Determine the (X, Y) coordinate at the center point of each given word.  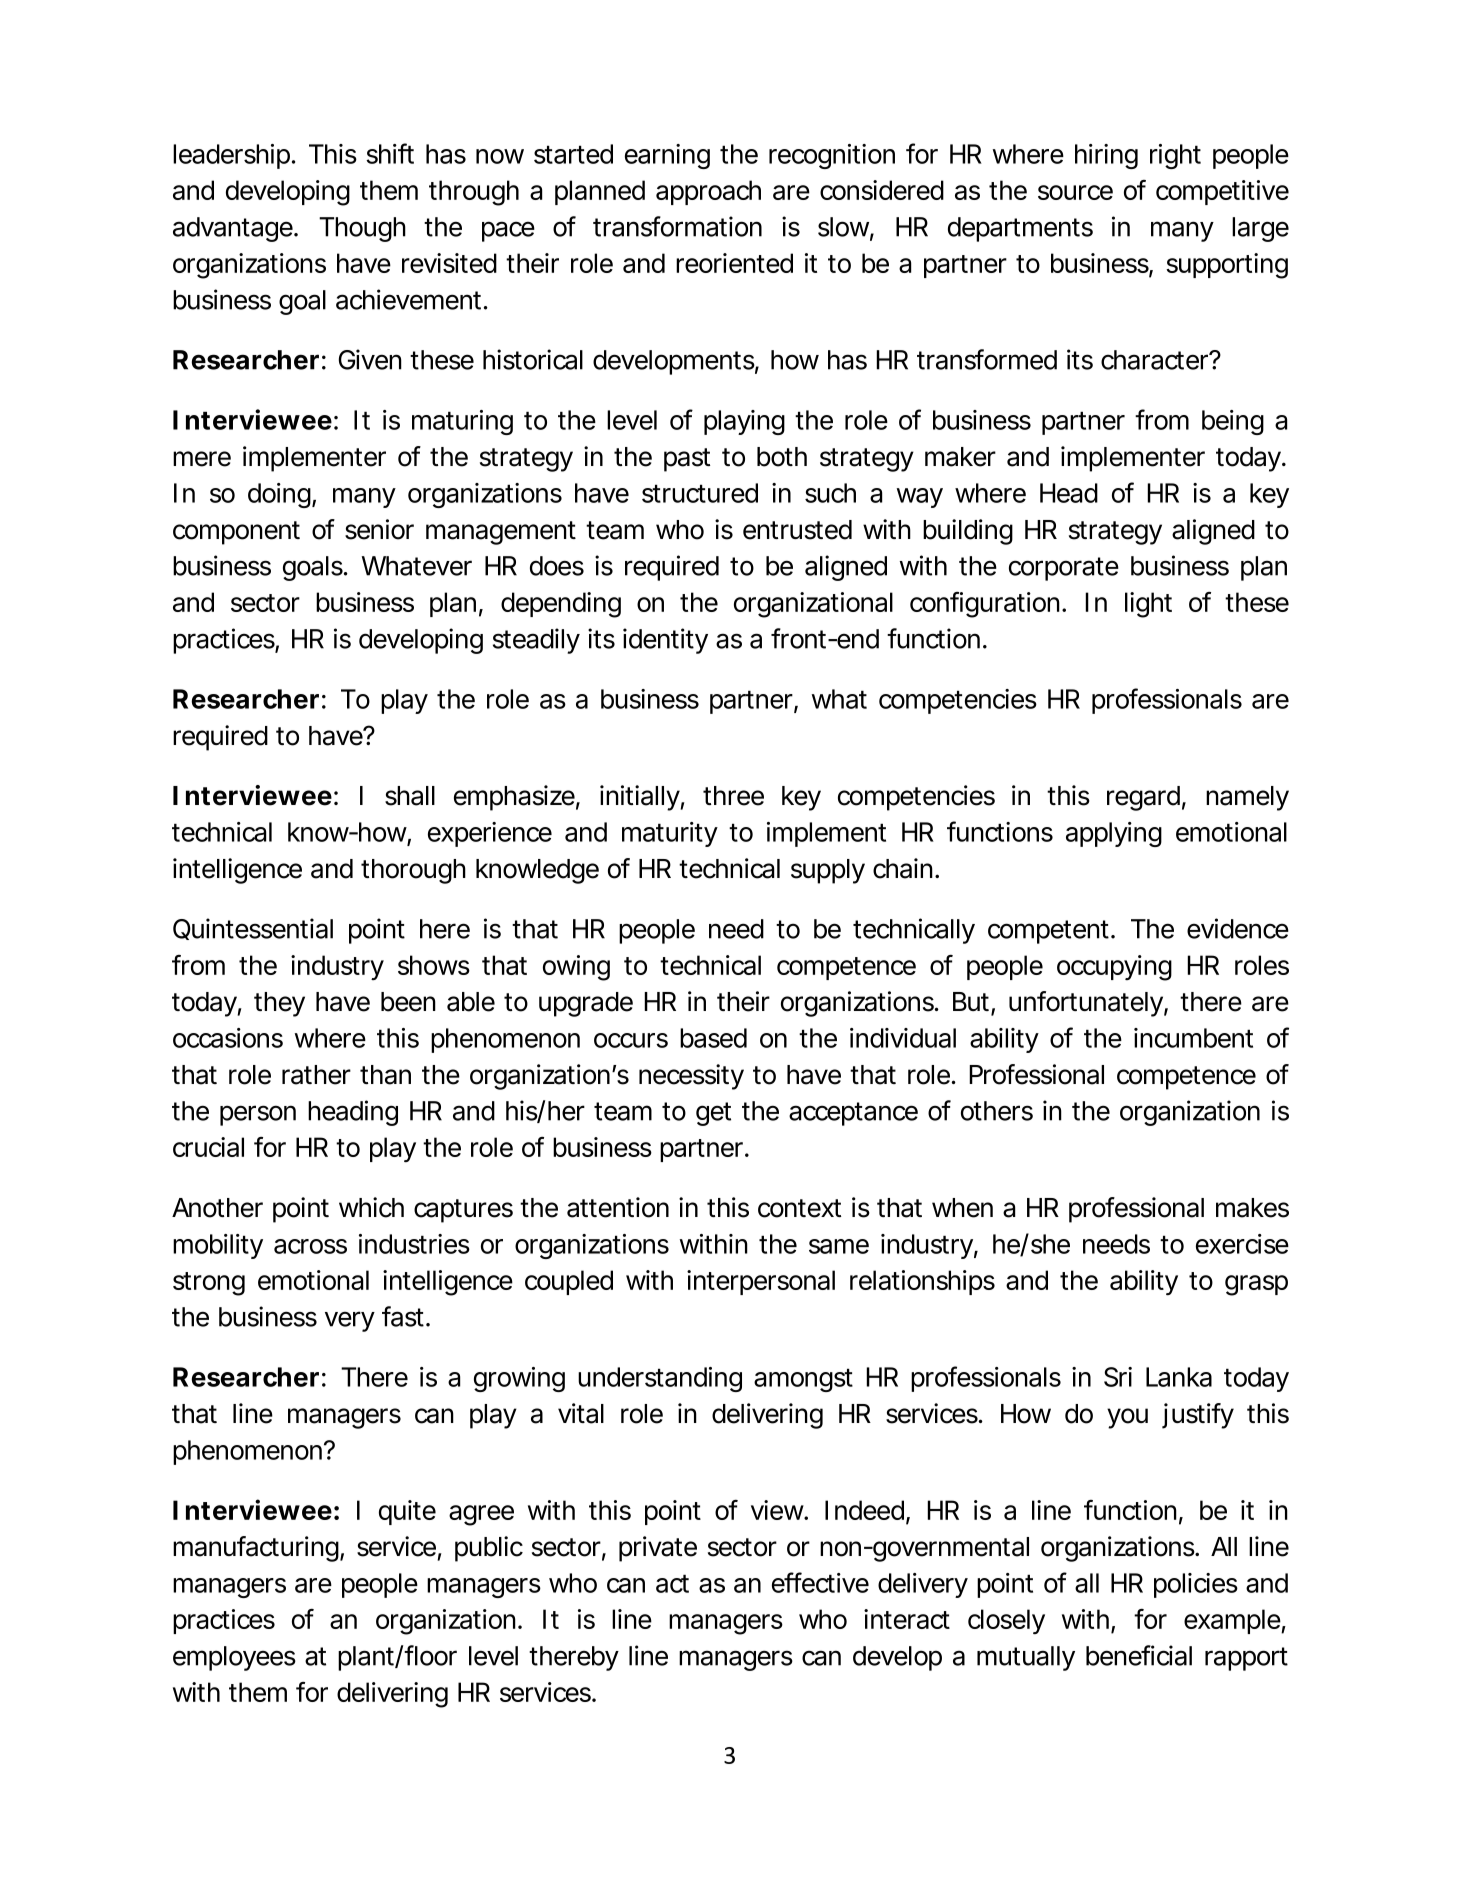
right (1175, 156)
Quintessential (253, 929)
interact (907, 1619)
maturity (669, 834)
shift (390, 153)
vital (581, 1413)
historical (533, 359)
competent (1048, 932)
